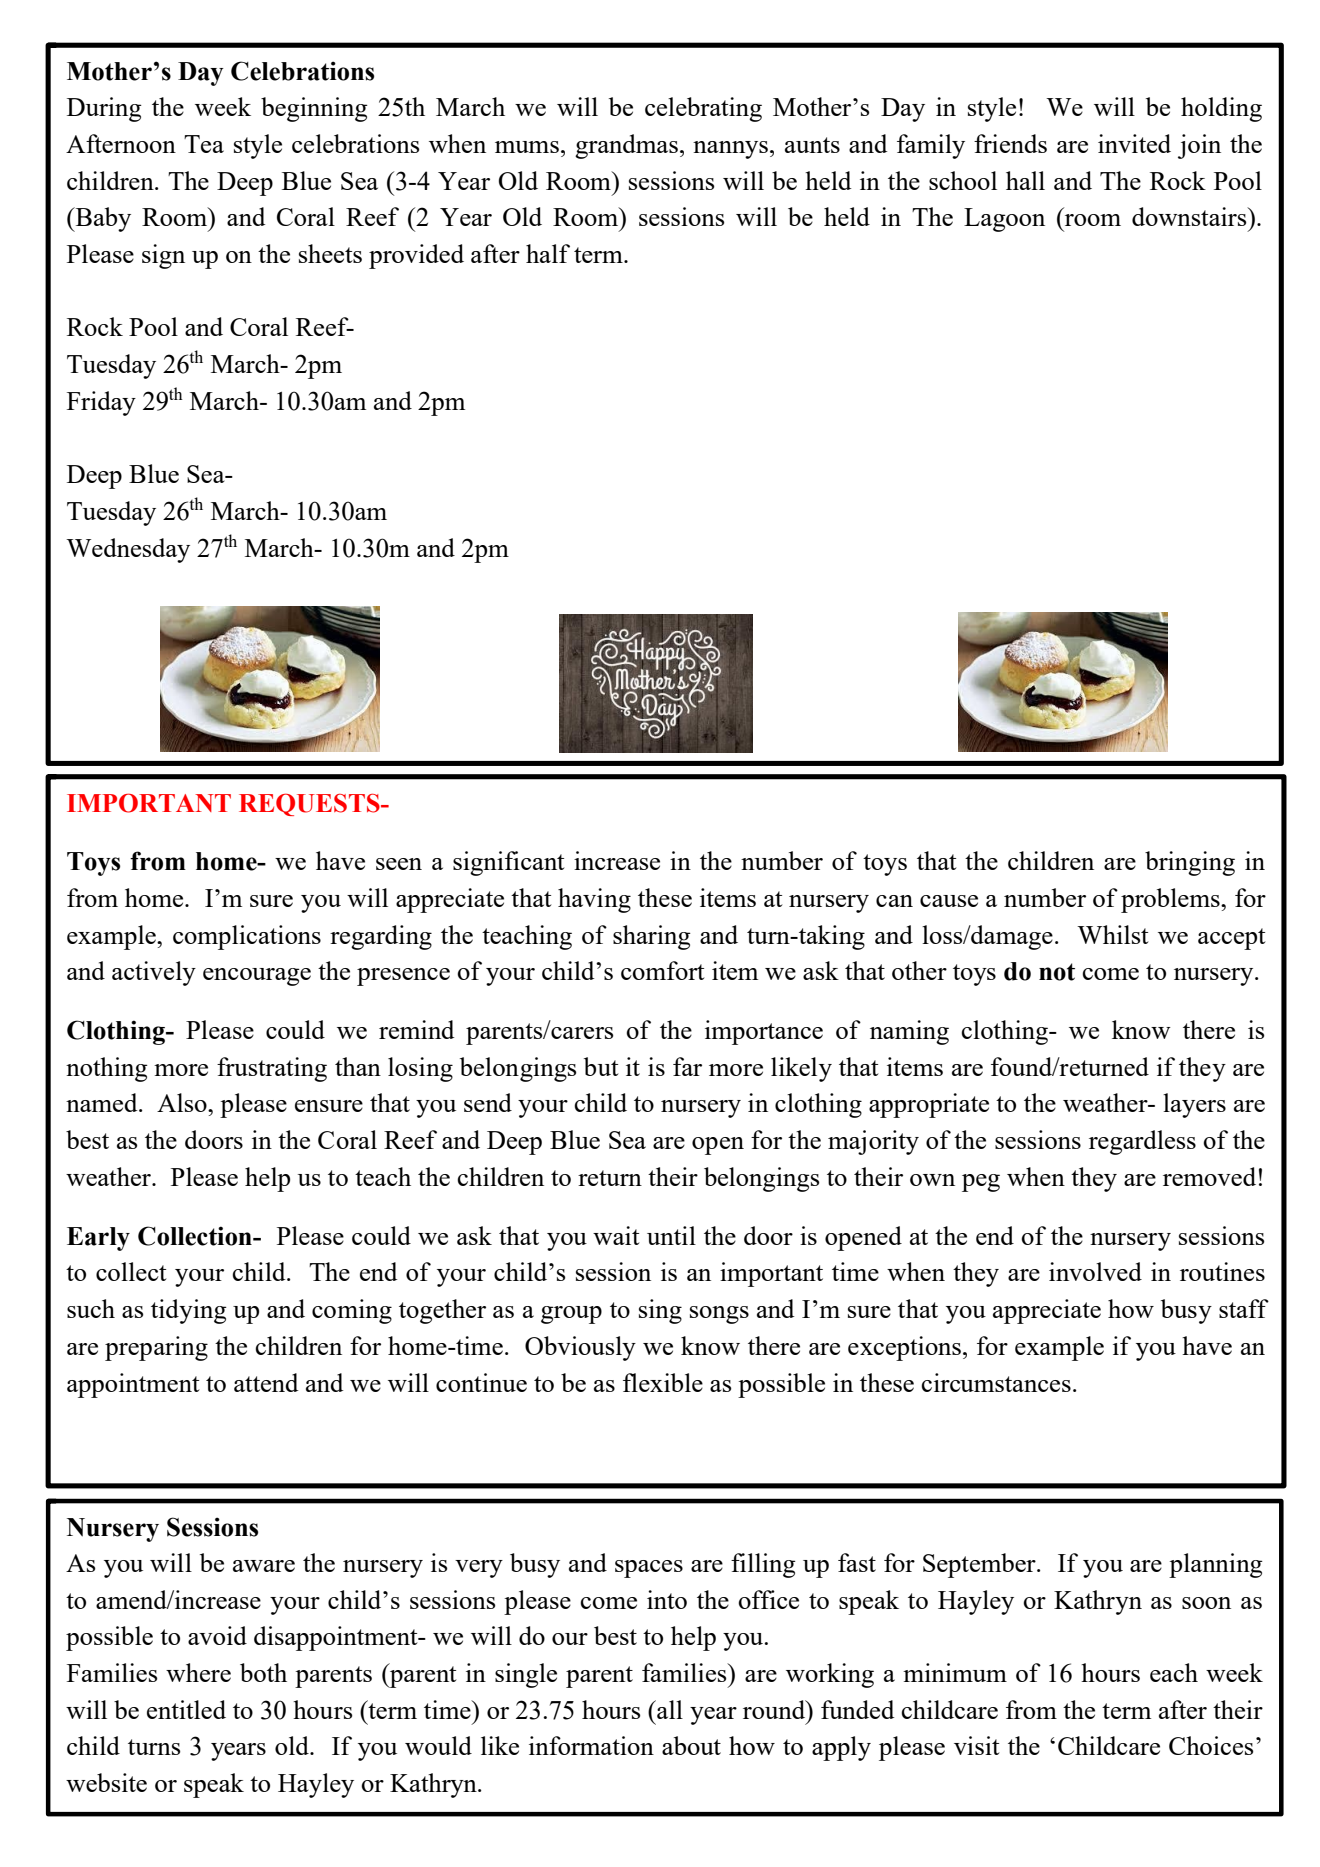  Describe the element at coordinates (314, 109) in the document. I see `beginning` at that location.
